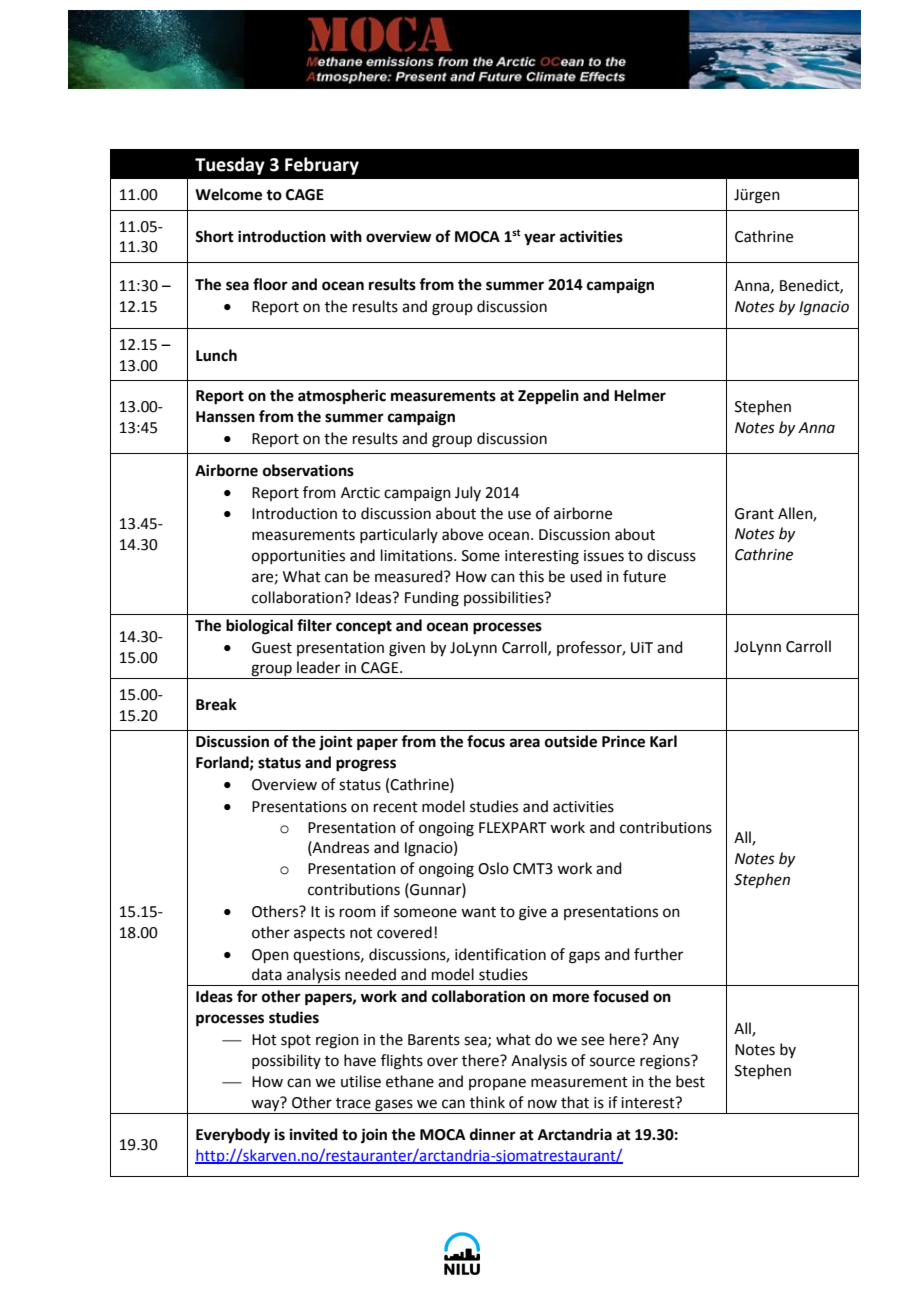 Image resolution: width=924 pixels, height=1308 pixels. What do you see at coordinates (462, 534) in the screenshot?
I see `above` at bounding box center [462, 534].
